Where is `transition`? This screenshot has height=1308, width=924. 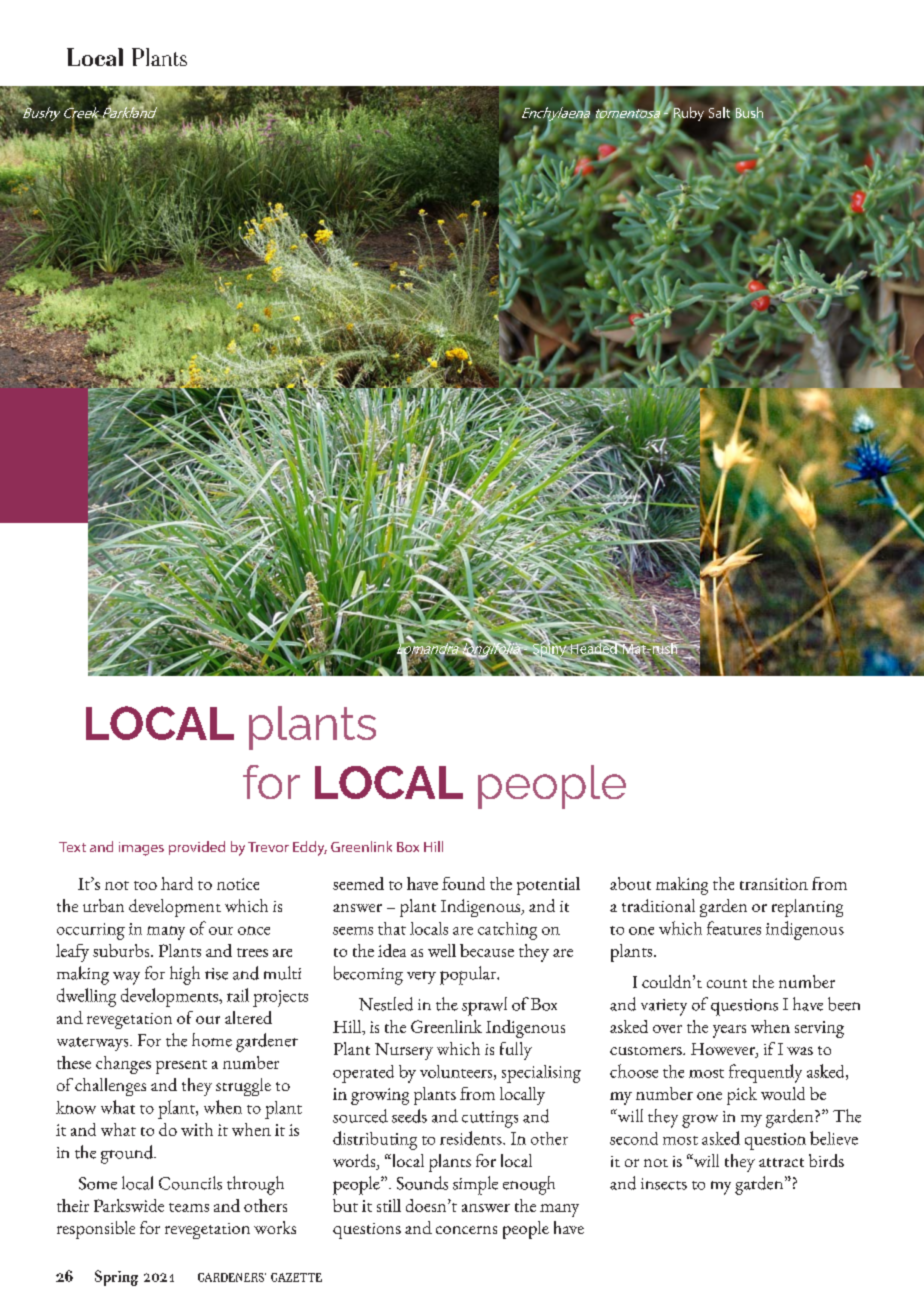 transition is located at coordinates (774, 884).
